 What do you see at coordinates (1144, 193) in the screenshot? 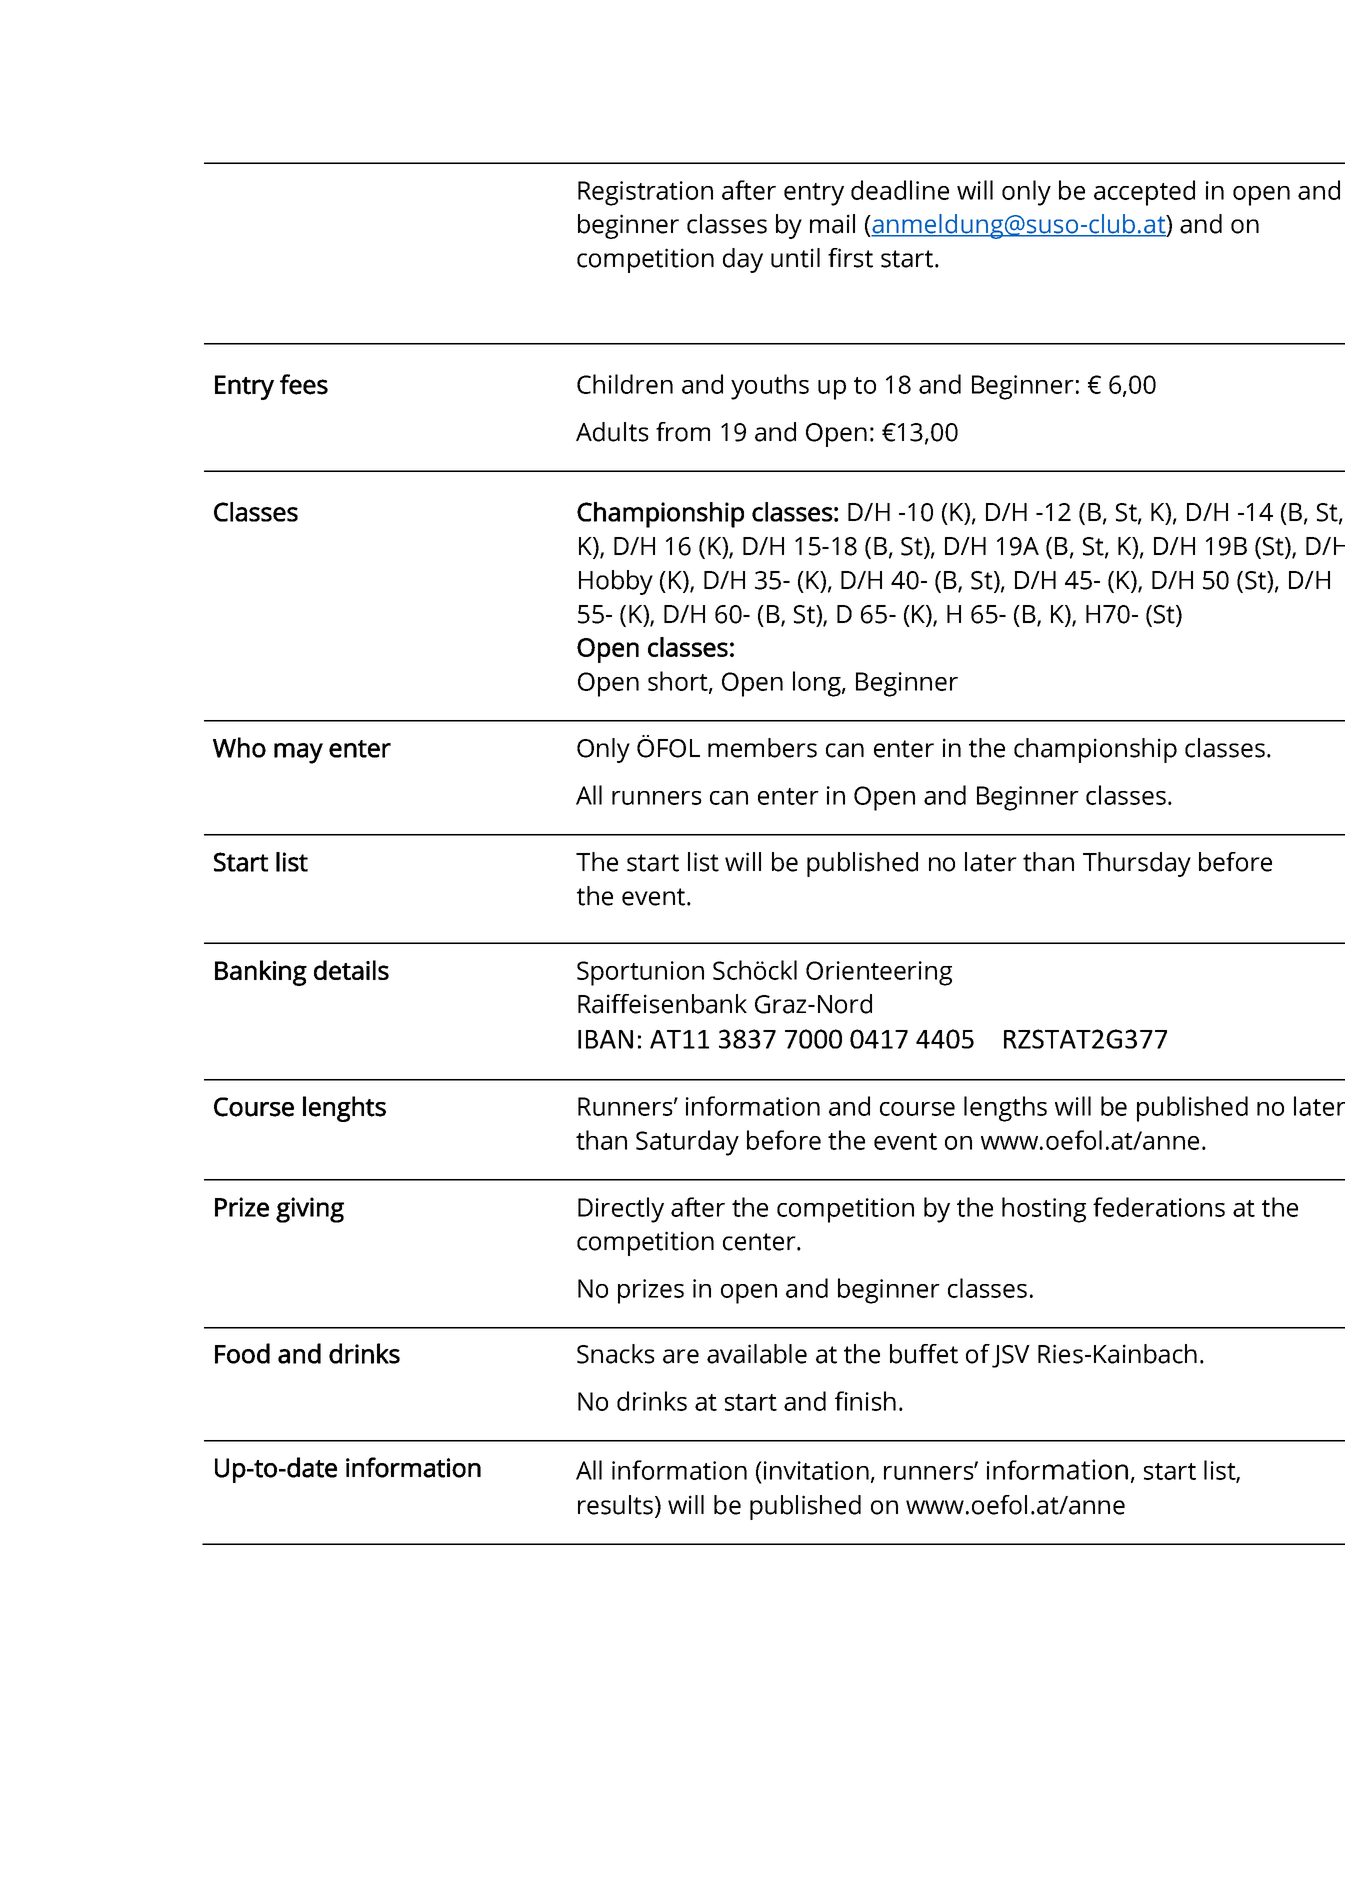
I see `accepted` at bounding box center [1144, 193].
